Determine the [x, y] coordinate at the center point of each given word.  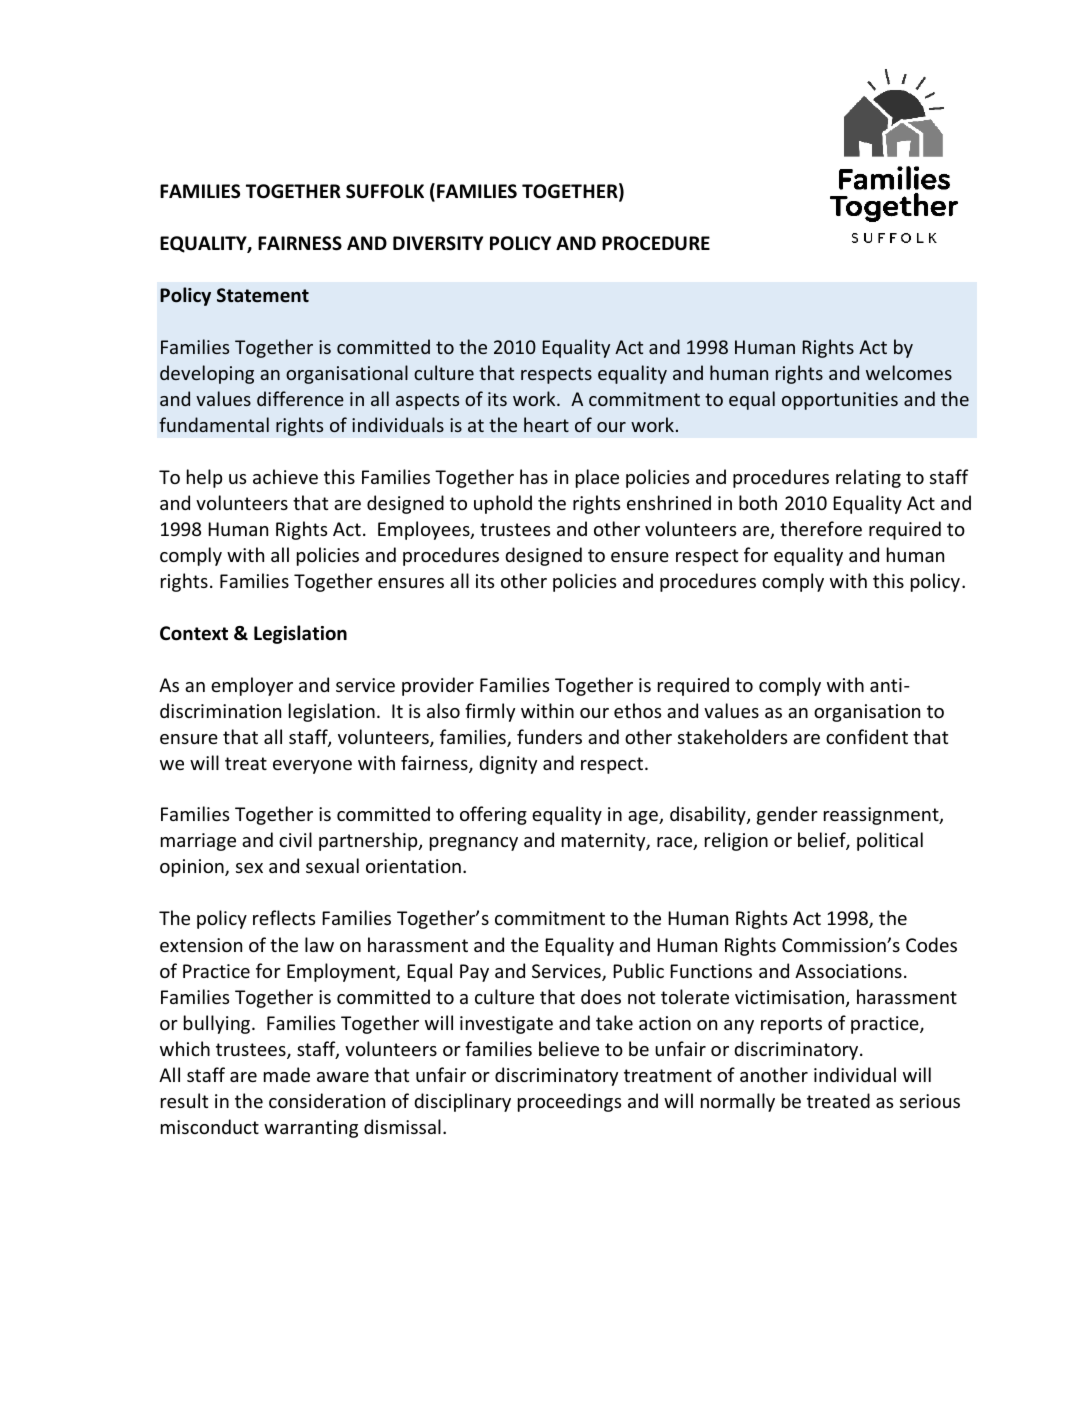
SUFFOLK [385, 191]
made [287, 1074]
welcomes [909, 372]
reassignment [882, 816]
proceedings [569, 1102]
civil [295, 839]
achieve [285, 476]
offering [493, 815]
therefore [821, 528]
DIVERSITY [438, 243]
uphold [503, 504]
